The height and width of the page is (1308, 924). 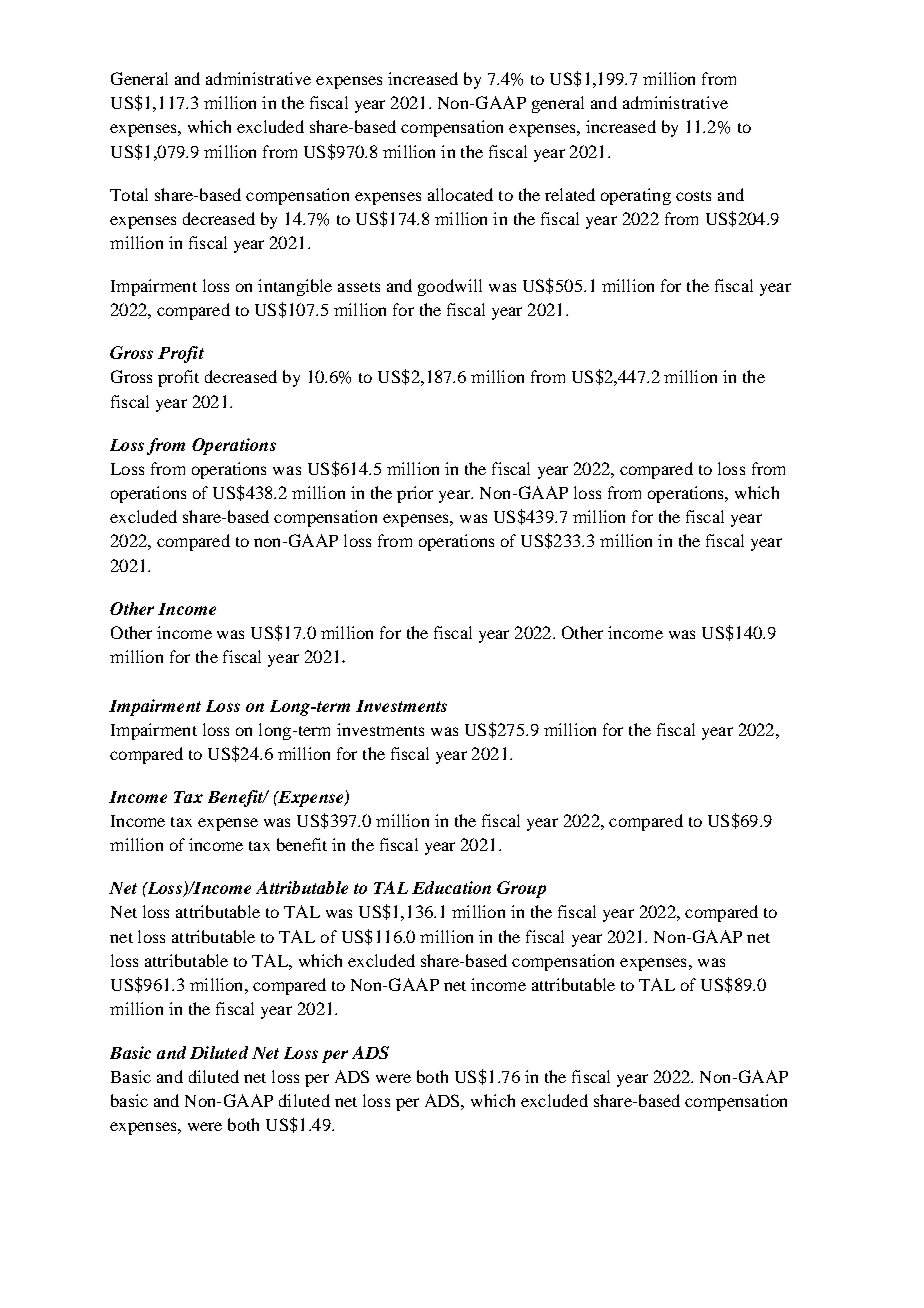 What do you see at coordinates (129, 194) in the page?
I see `Total` at bounding box center [129, 194].
